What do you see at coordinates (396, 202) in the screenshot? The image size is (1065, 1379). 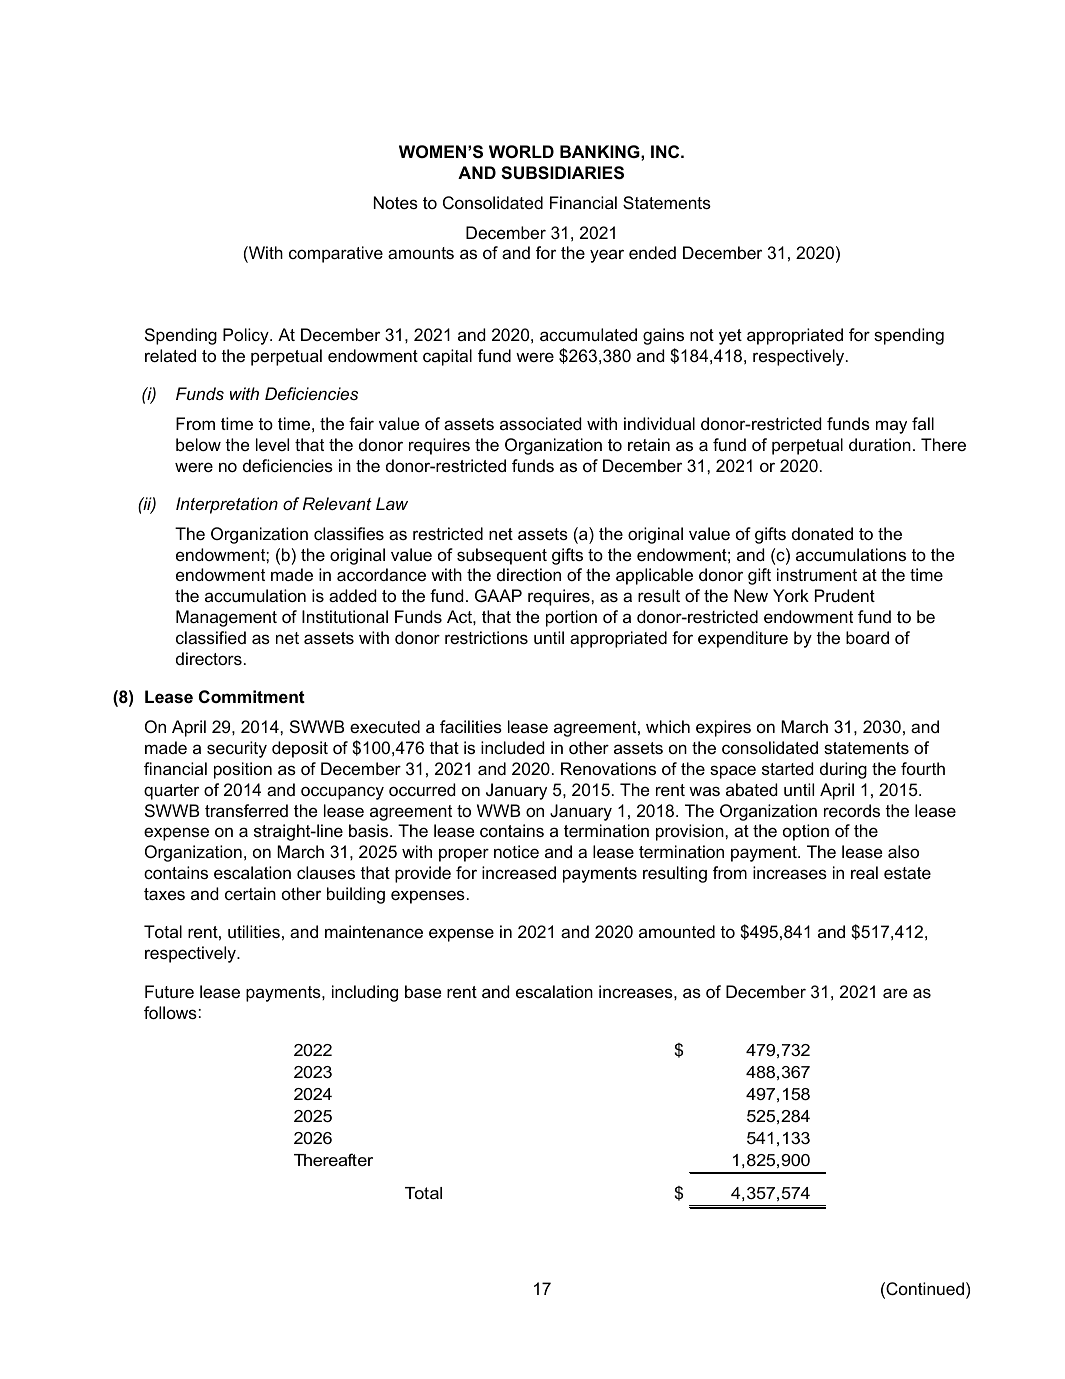 I see `Notes` at bounding box center [396, 202].
